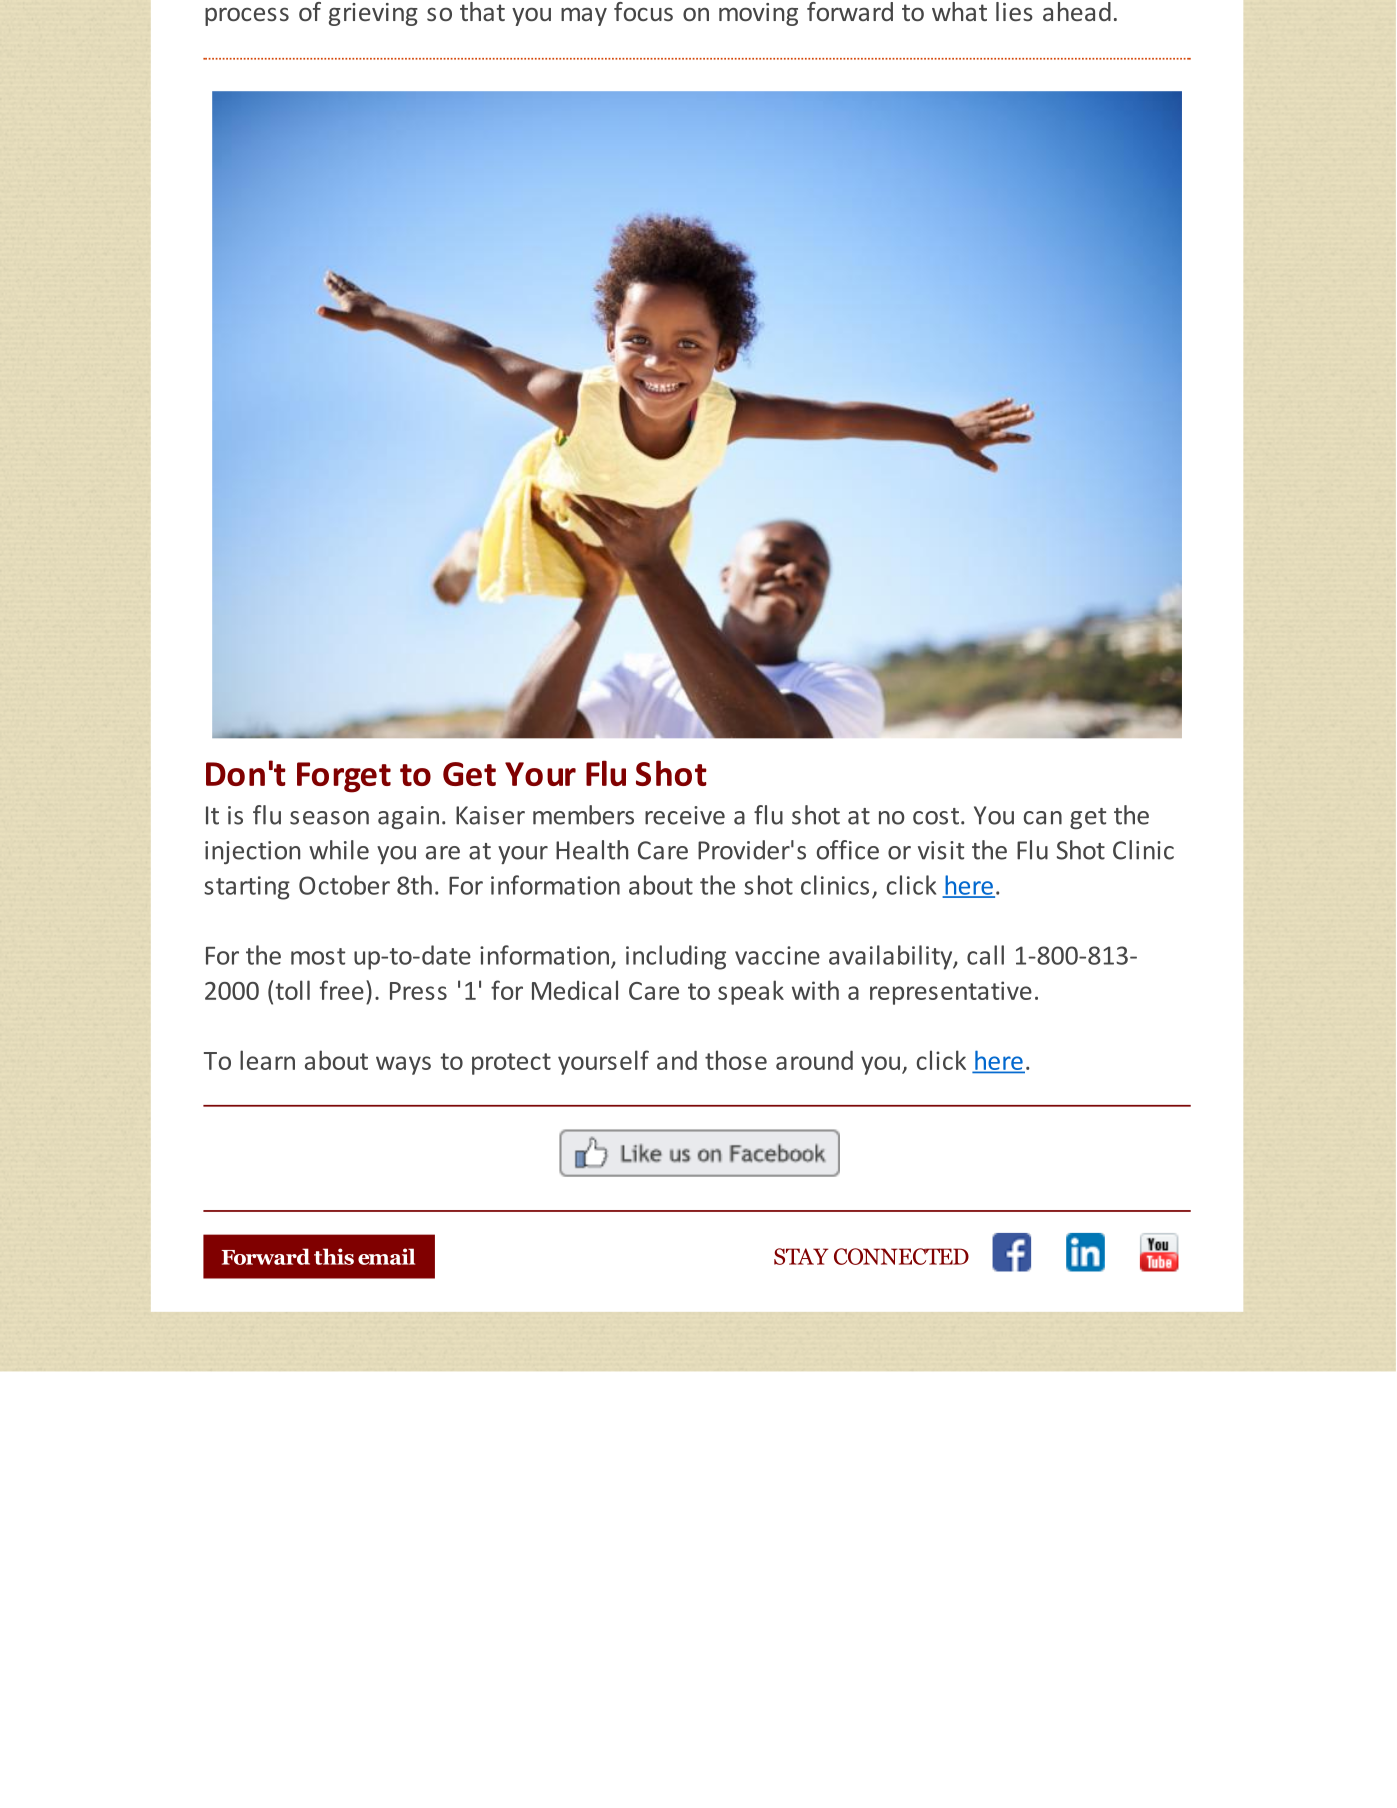 Image resolution: width=1397 pixels, height=1808 pixels. I want to click on focus, so click(643, 11).
